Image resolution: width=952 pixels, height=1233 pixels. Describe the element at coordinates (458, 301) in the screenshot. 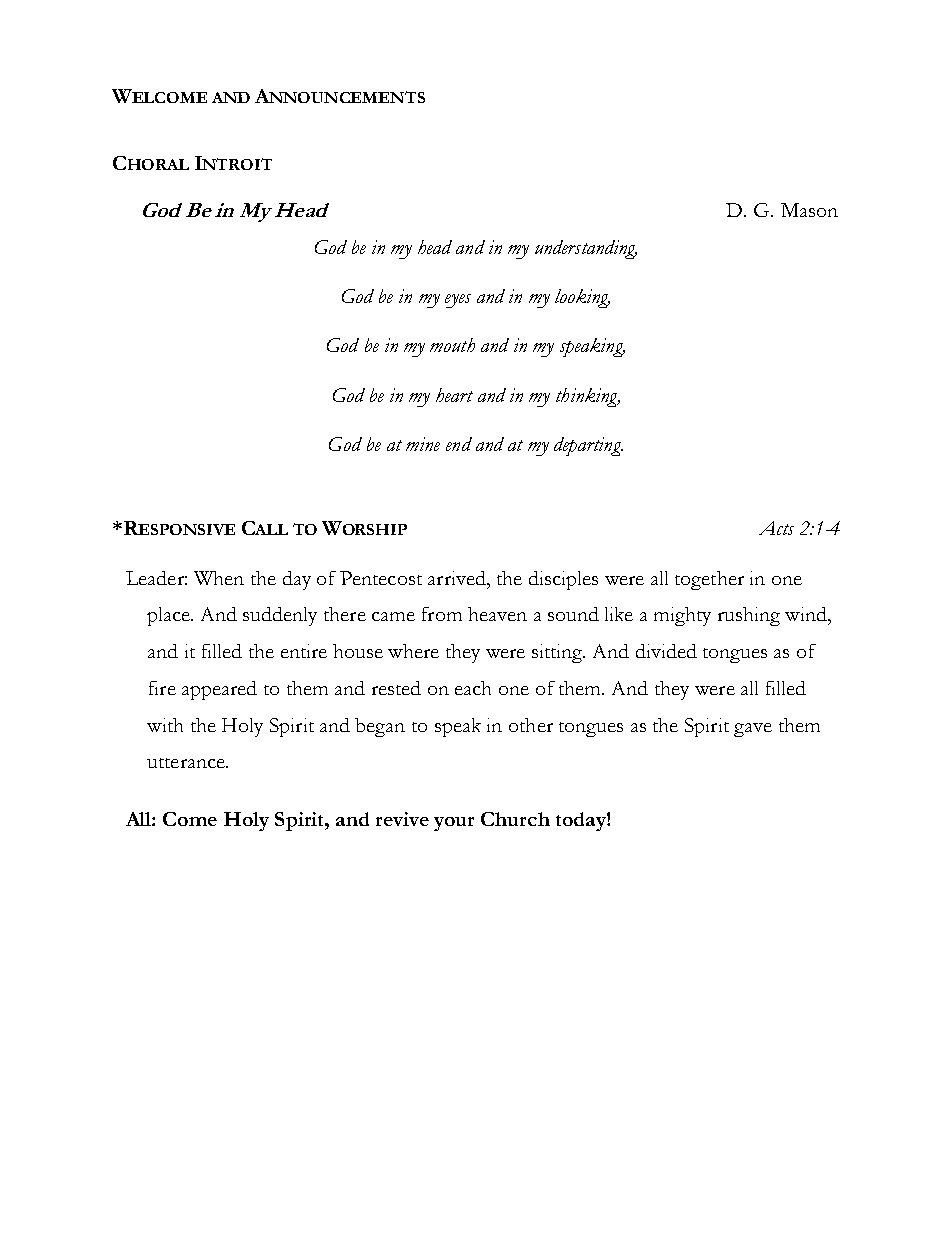

I see `eyes` at that location.
